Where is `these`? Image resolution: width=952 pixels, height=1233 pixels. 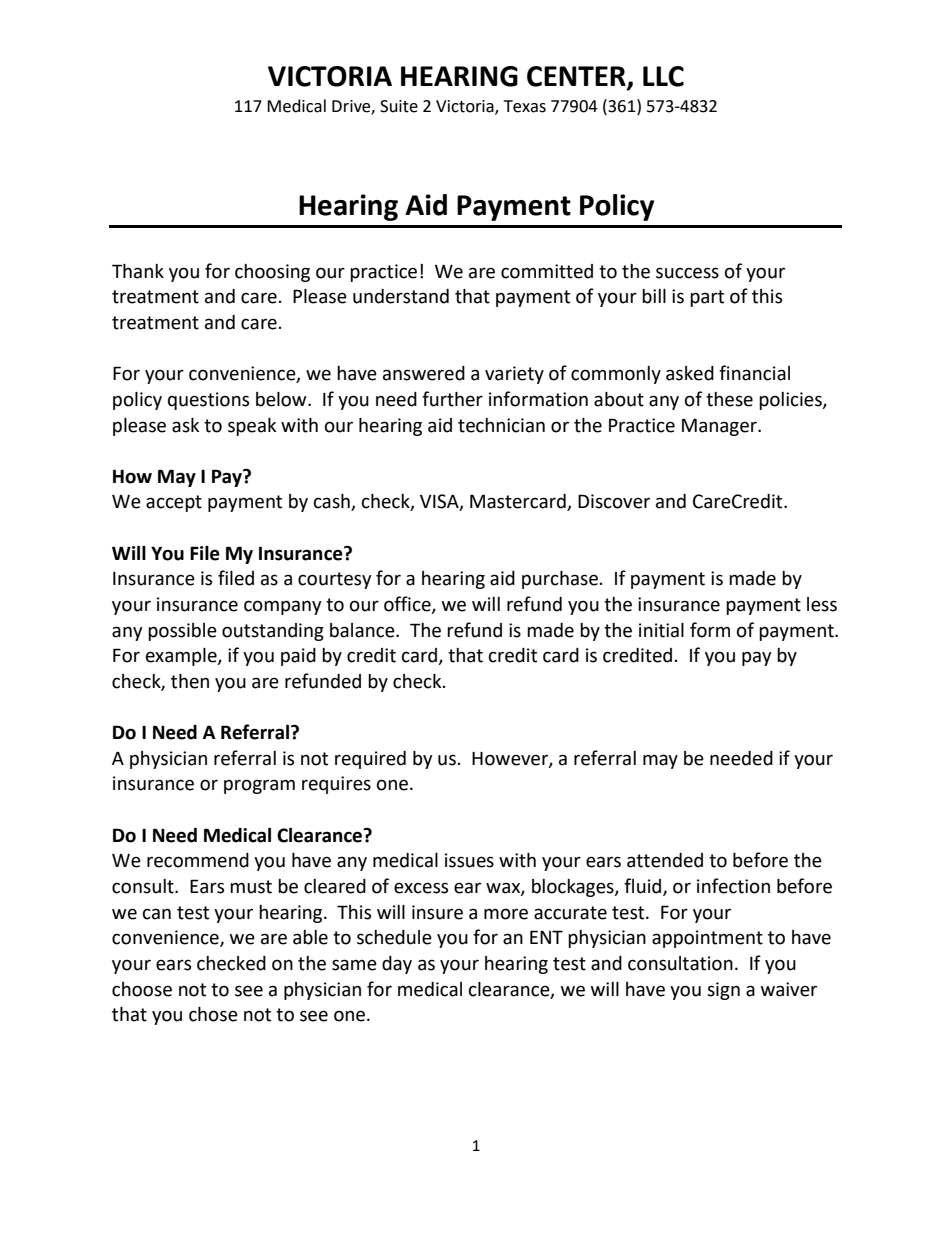 these is located at coordinates (729, 399).
